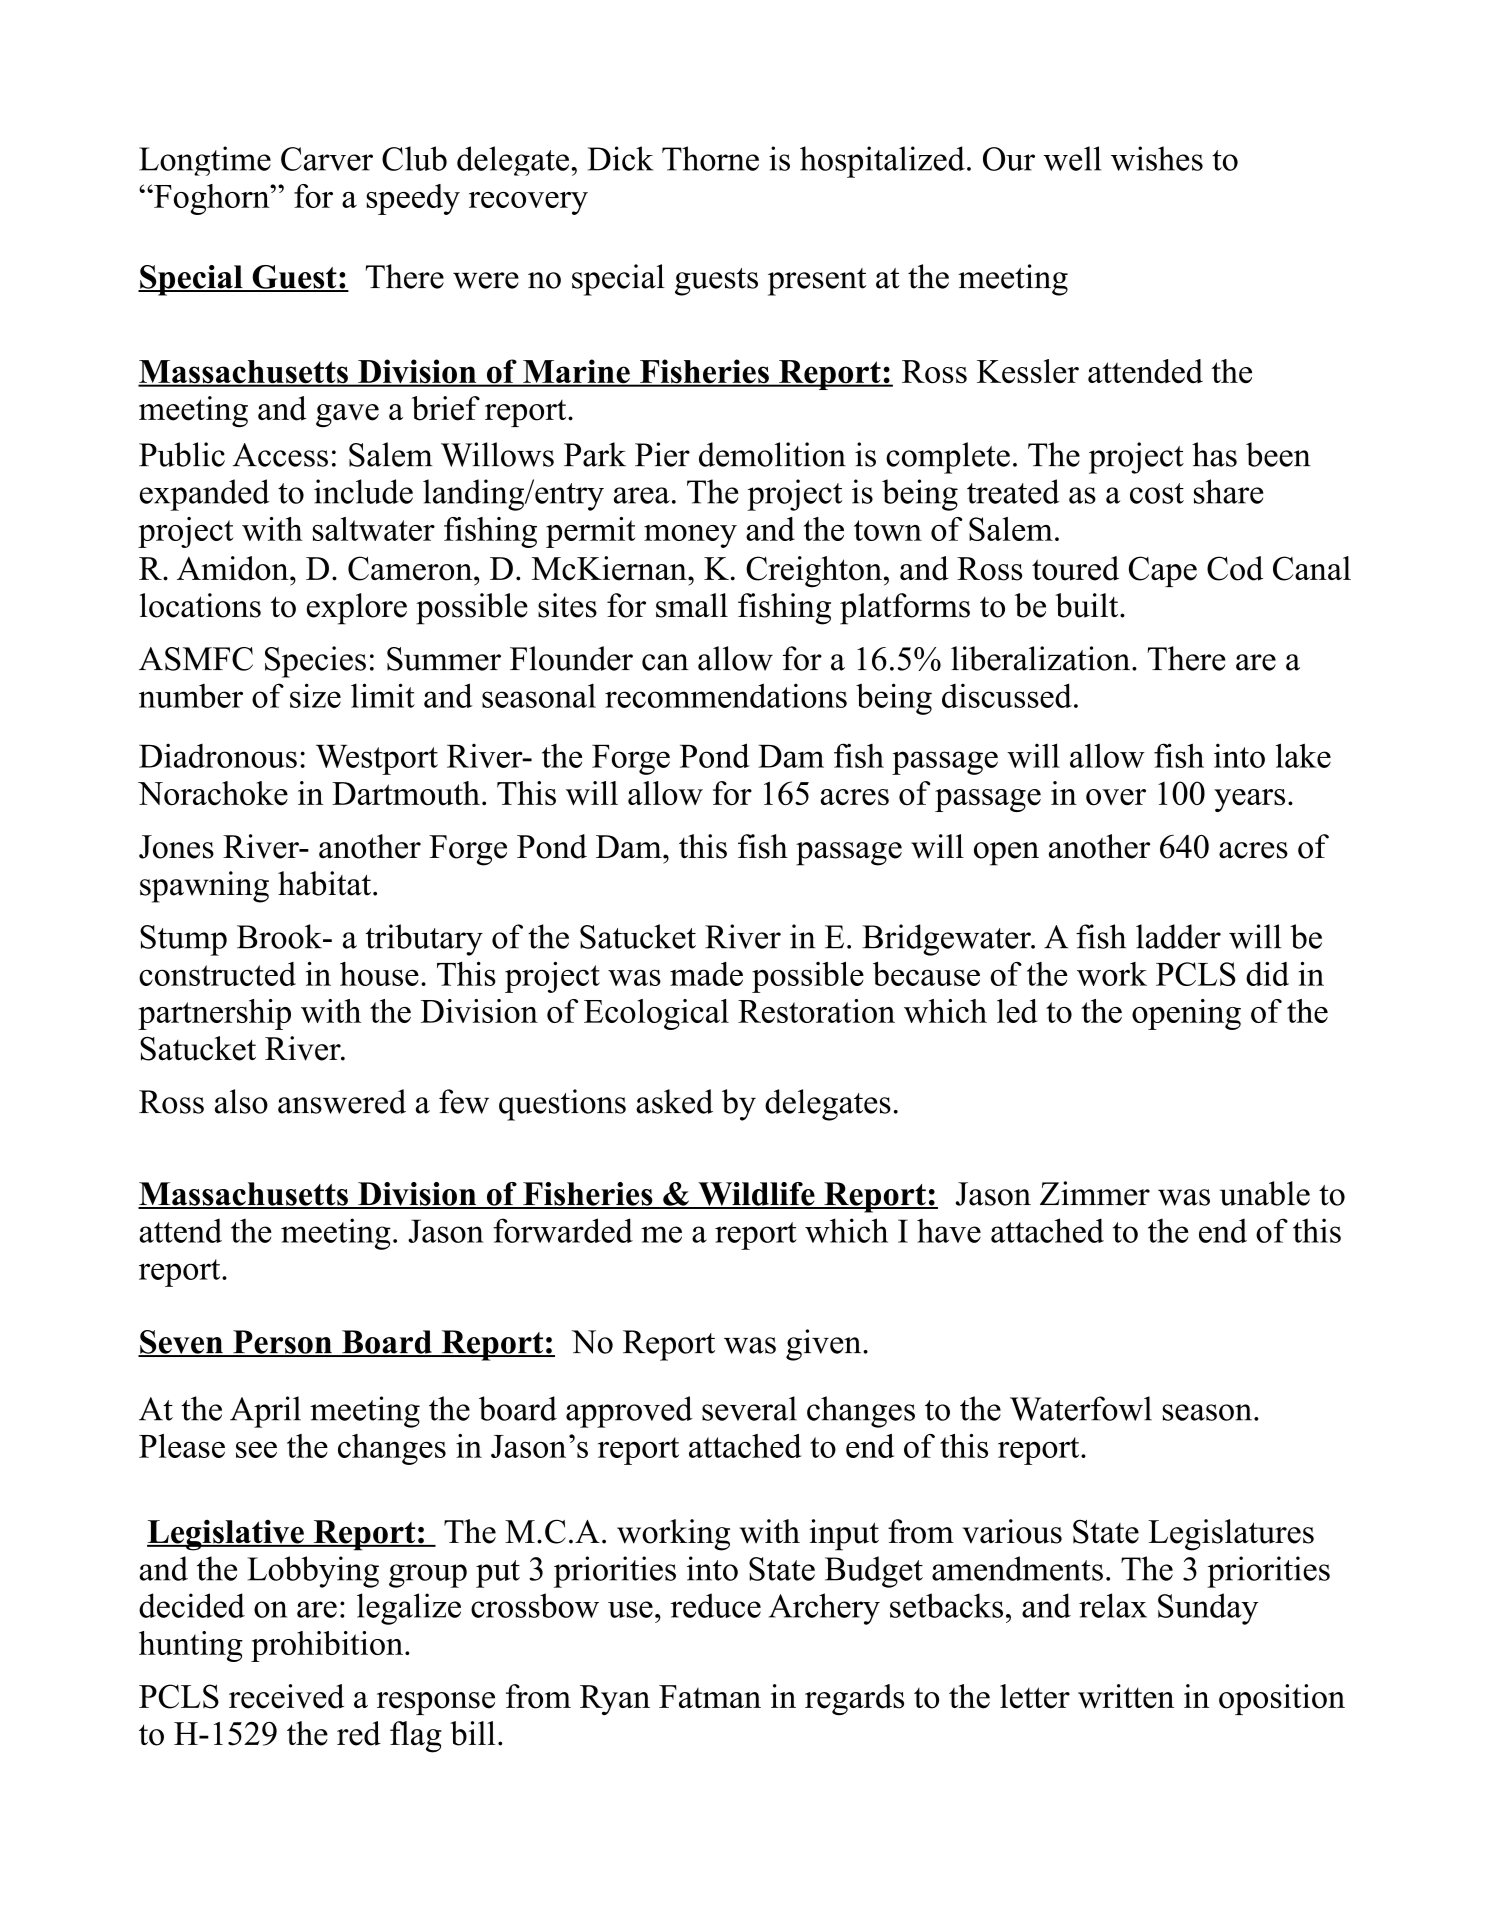 This document has height=1932, width=1493. Describe the element at coordinates (825, 1345) in the document. I see `given` at that location.
